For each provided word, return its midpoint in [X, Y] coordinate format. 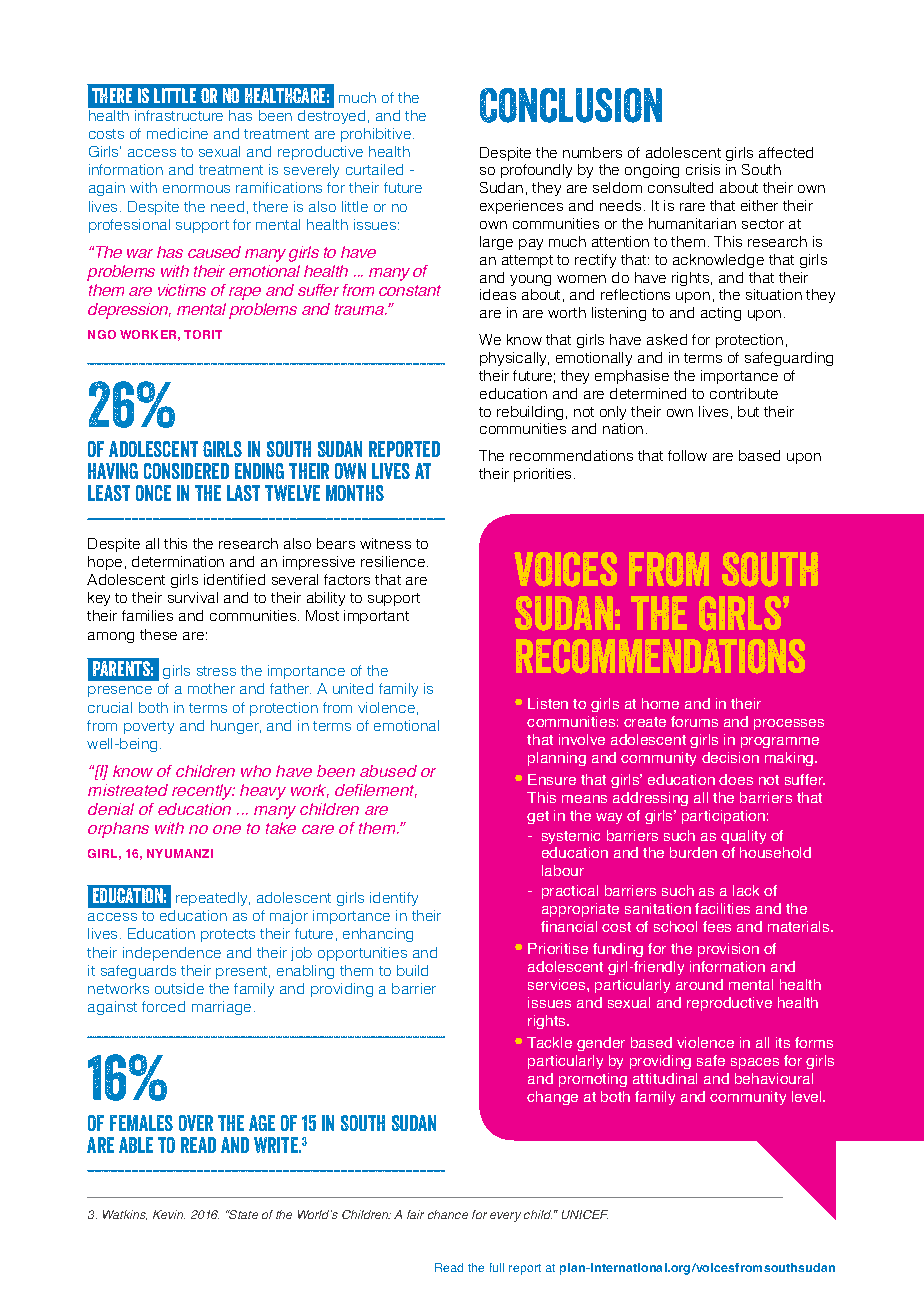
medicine [177, 133]
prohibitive [377, 135]
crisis [703, 169]
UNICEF [585, 1214]
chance [448, 1214]
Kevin [169, 1214]
